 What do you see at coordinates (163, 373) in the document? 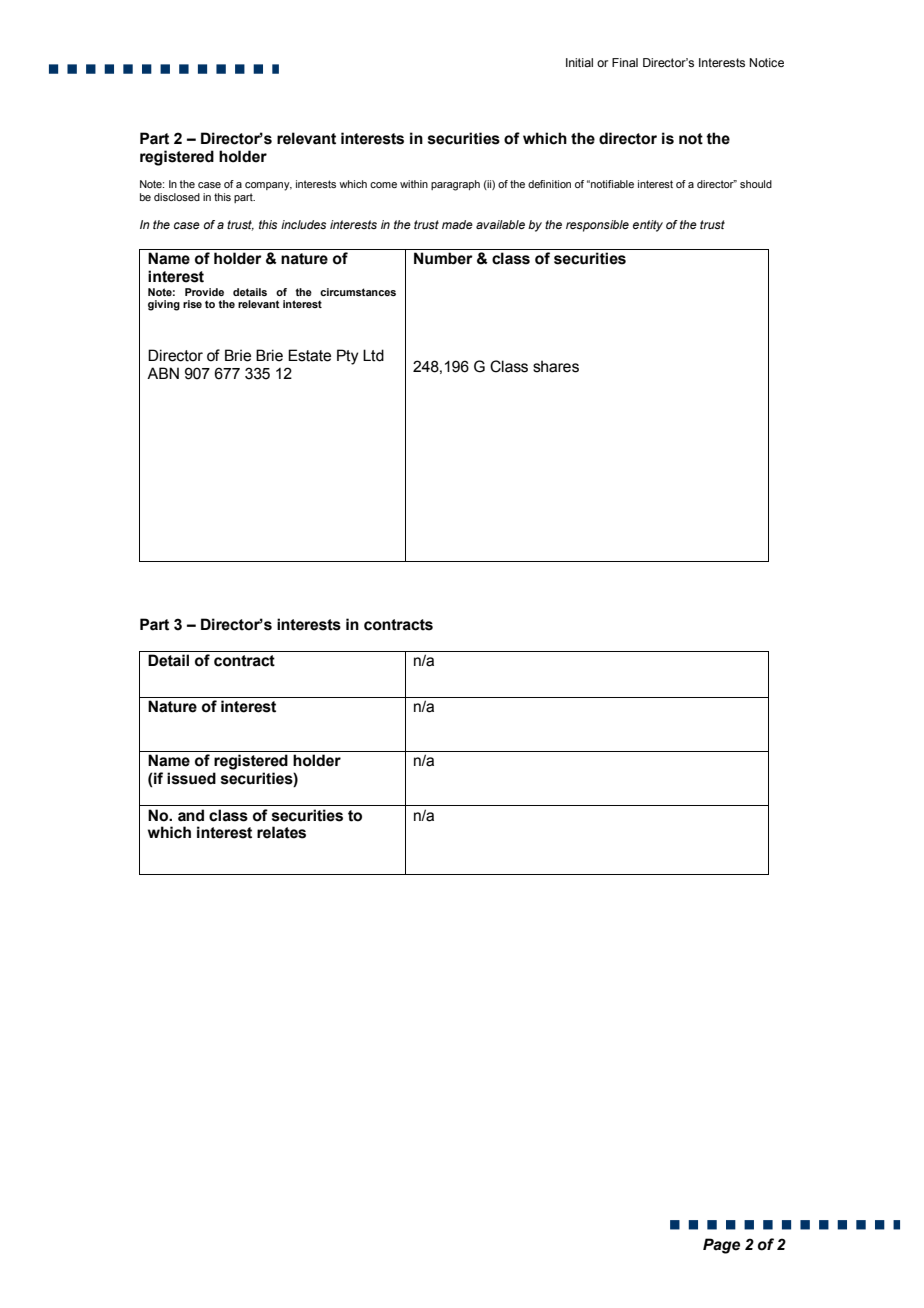
I see `ABN` at bounding box center [163, 373].
